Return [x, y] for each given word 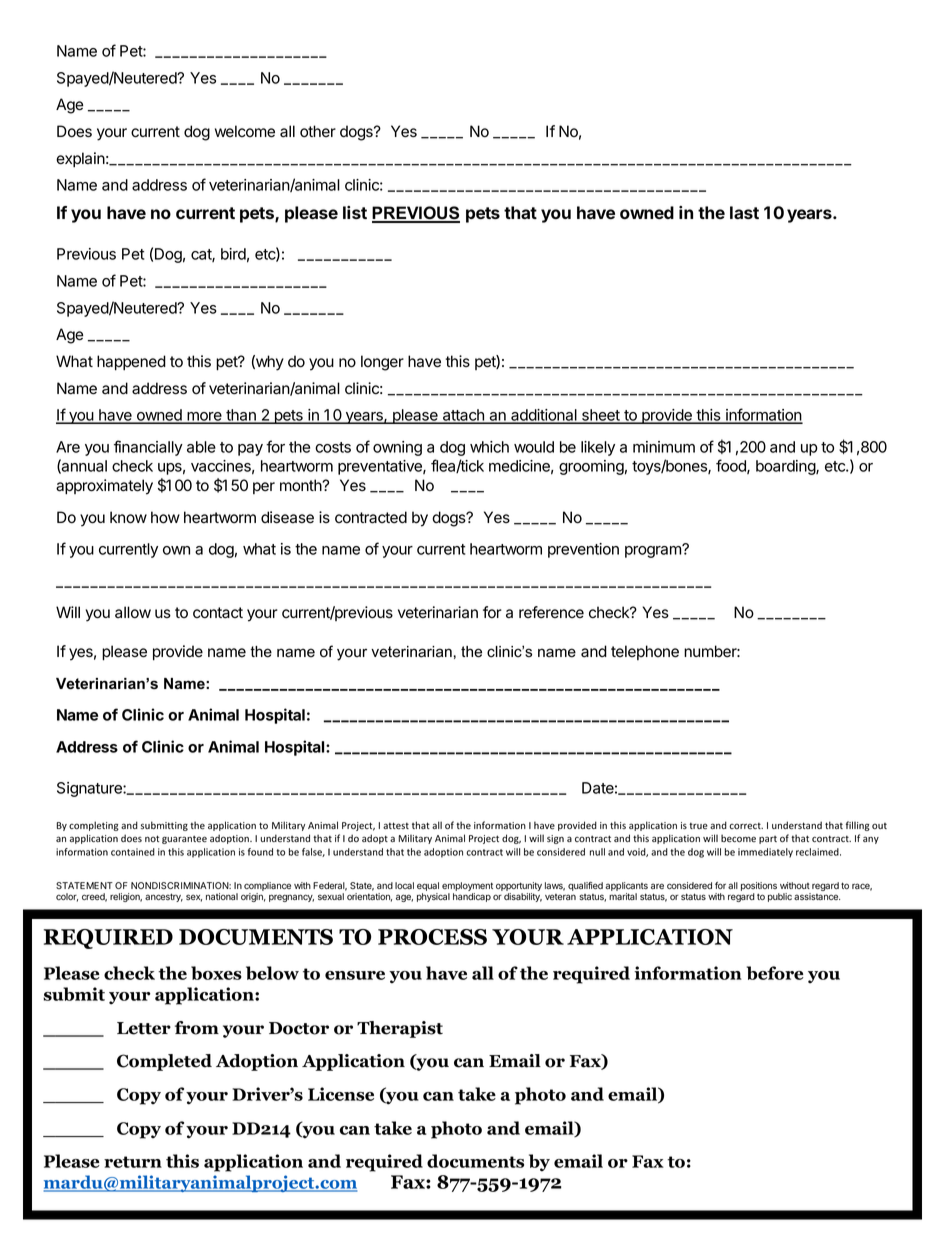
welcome [245, 131]
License [341, 1094]
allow [133, 612]
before [775, 973]
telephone [645, 652]
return [133, 1162]
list [355, 212]
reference [551, 612]
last [744, 212]
